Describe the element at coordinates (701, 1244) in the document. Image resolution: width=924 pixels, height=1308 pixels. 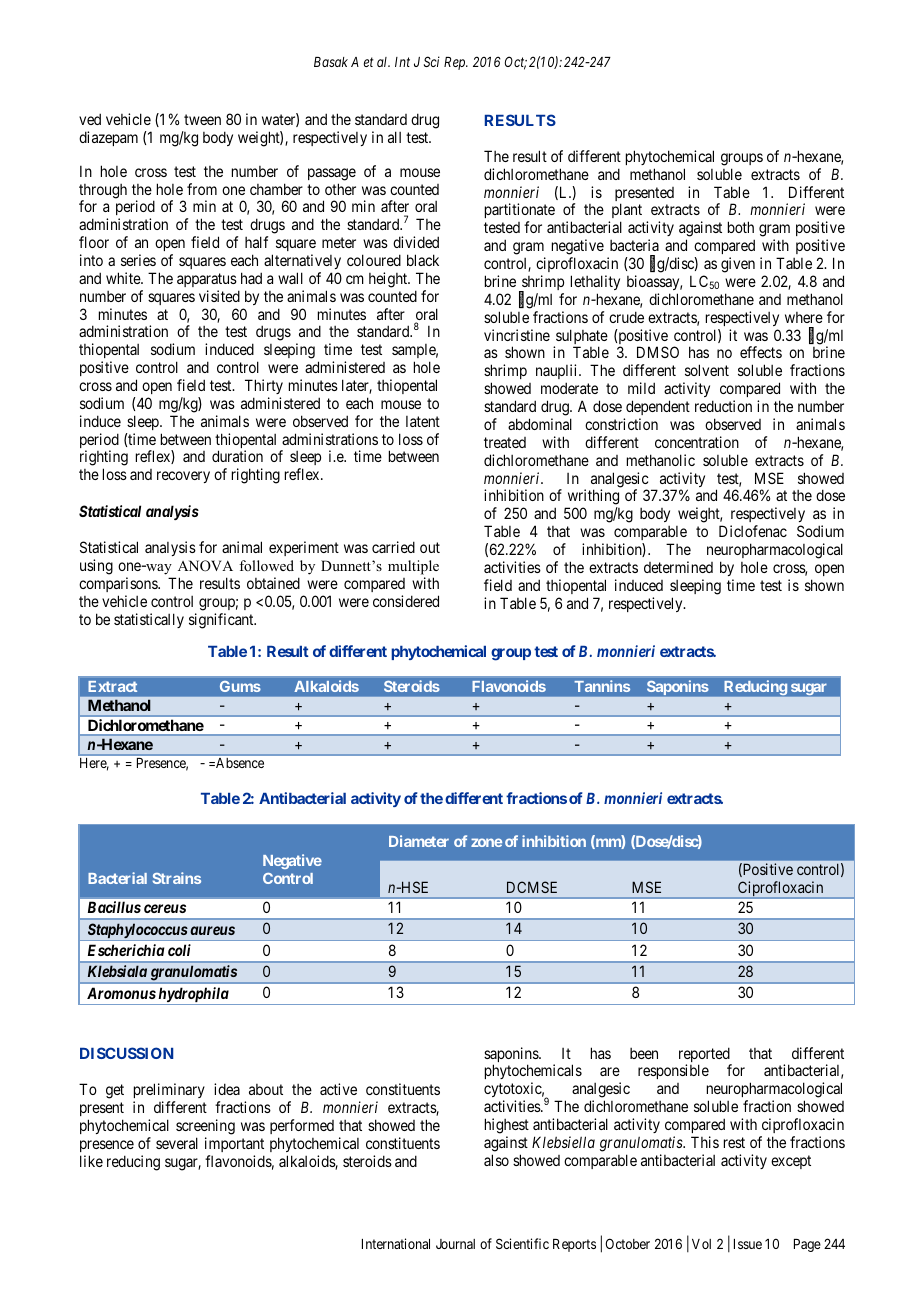
I see `Vol` at that location.
